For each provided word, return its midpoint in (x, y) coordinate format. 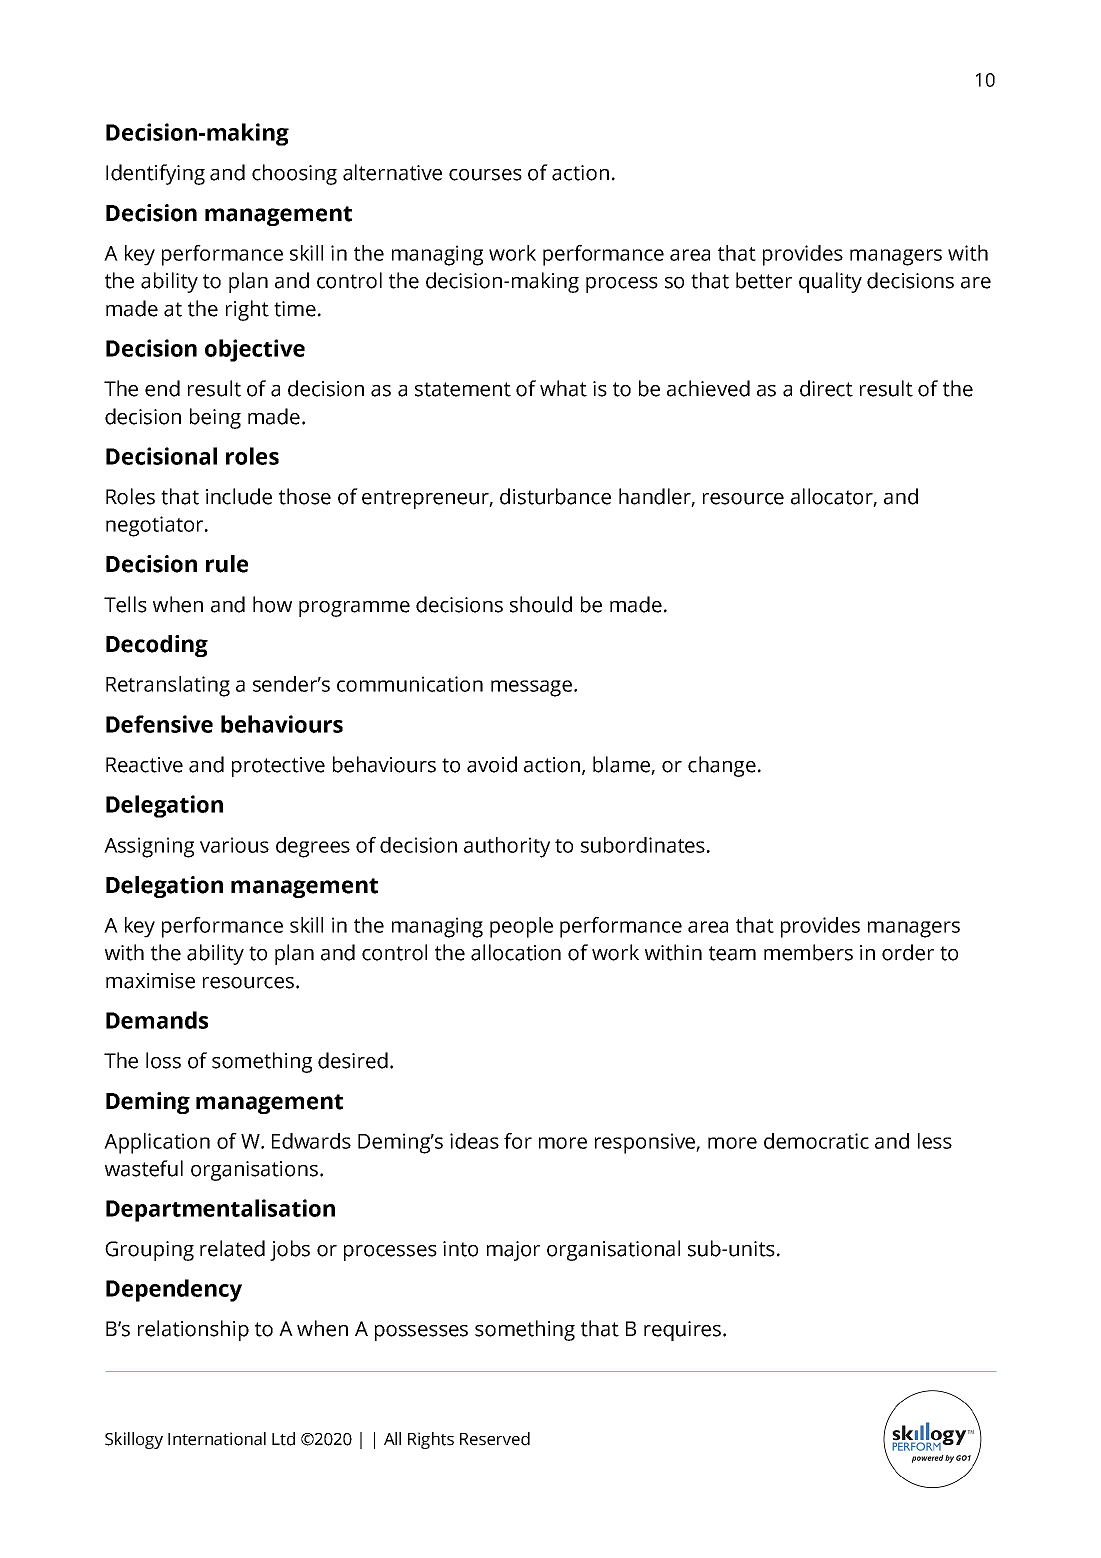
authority (507, 847)
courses (485, 175)
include (239, 496)
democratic (816, 1141)
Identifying (155, 174)
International (217, 1439)
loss (163, 1060)
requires (684, 1331)
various (234, 845)
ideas (474, 1141)
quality (830, 282)
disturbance (555, 496)
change (722, 766)
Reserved (495, 1439)
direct (826, 388)
